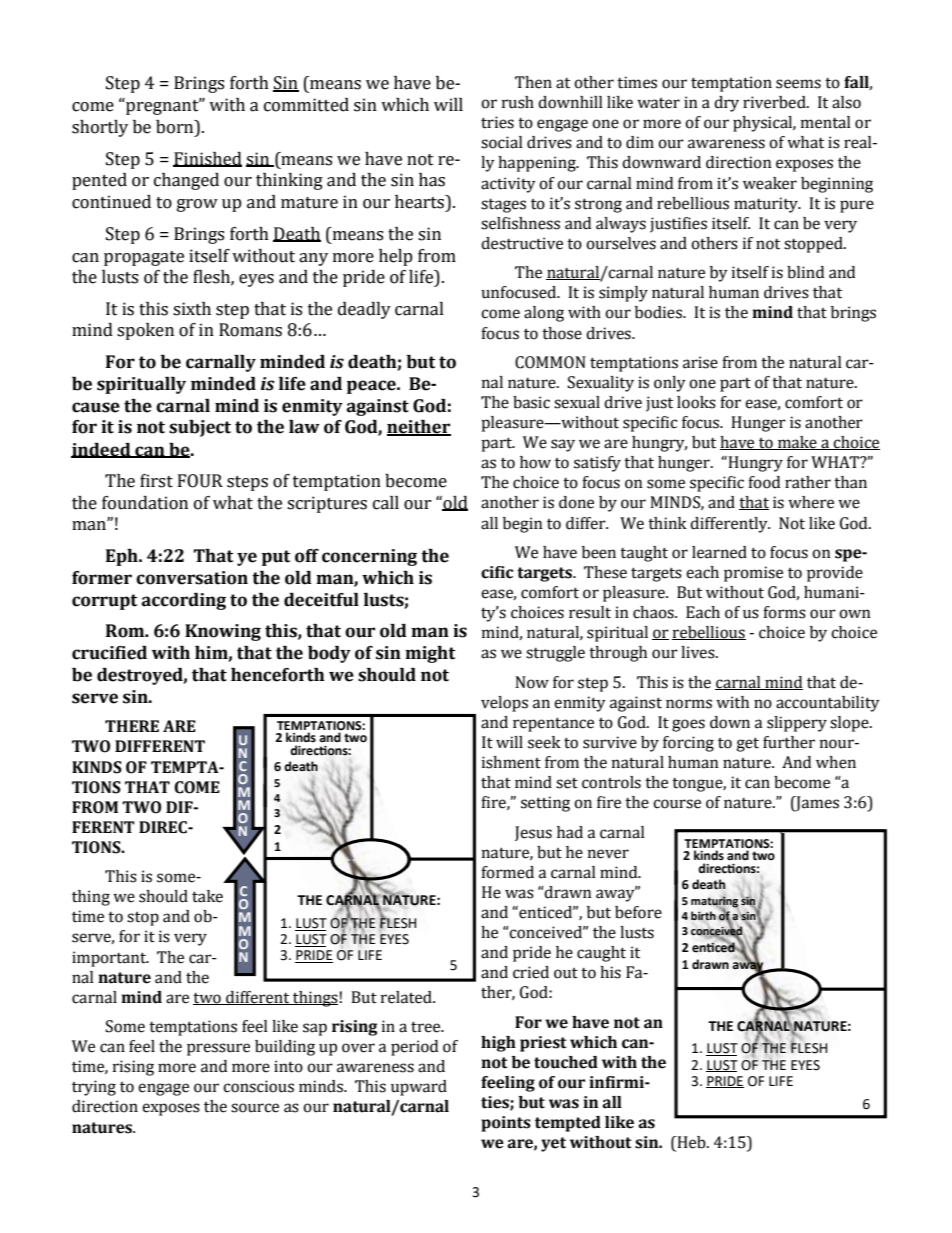  Describe the element at coordinates (506, 1124) in the screenshot. I see `points` at that location.
